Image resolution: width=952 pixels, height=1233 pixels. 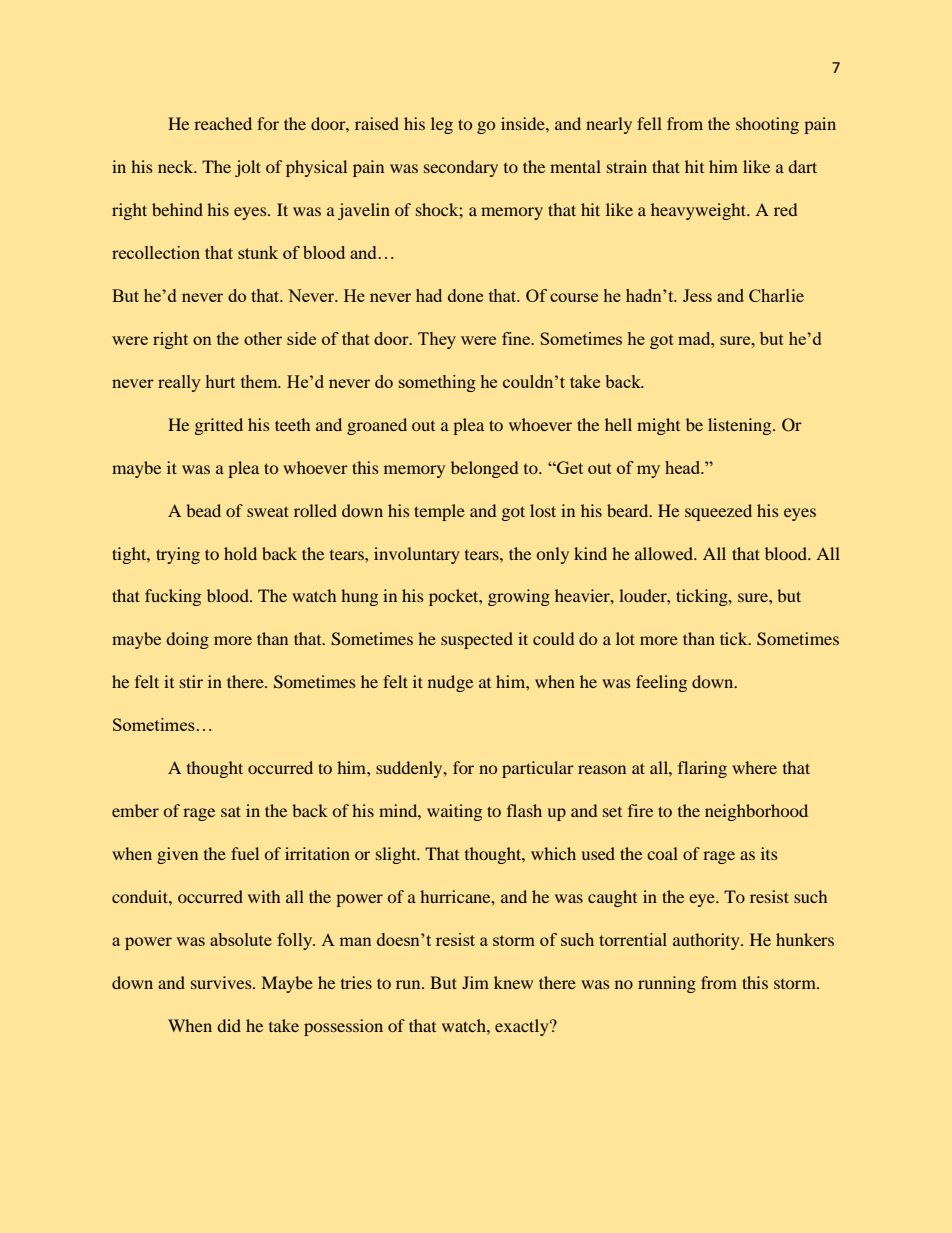 What do you see at coordinates (223, 123) in the screenshot?
I see `reached` at bounding box center [223, 123].
